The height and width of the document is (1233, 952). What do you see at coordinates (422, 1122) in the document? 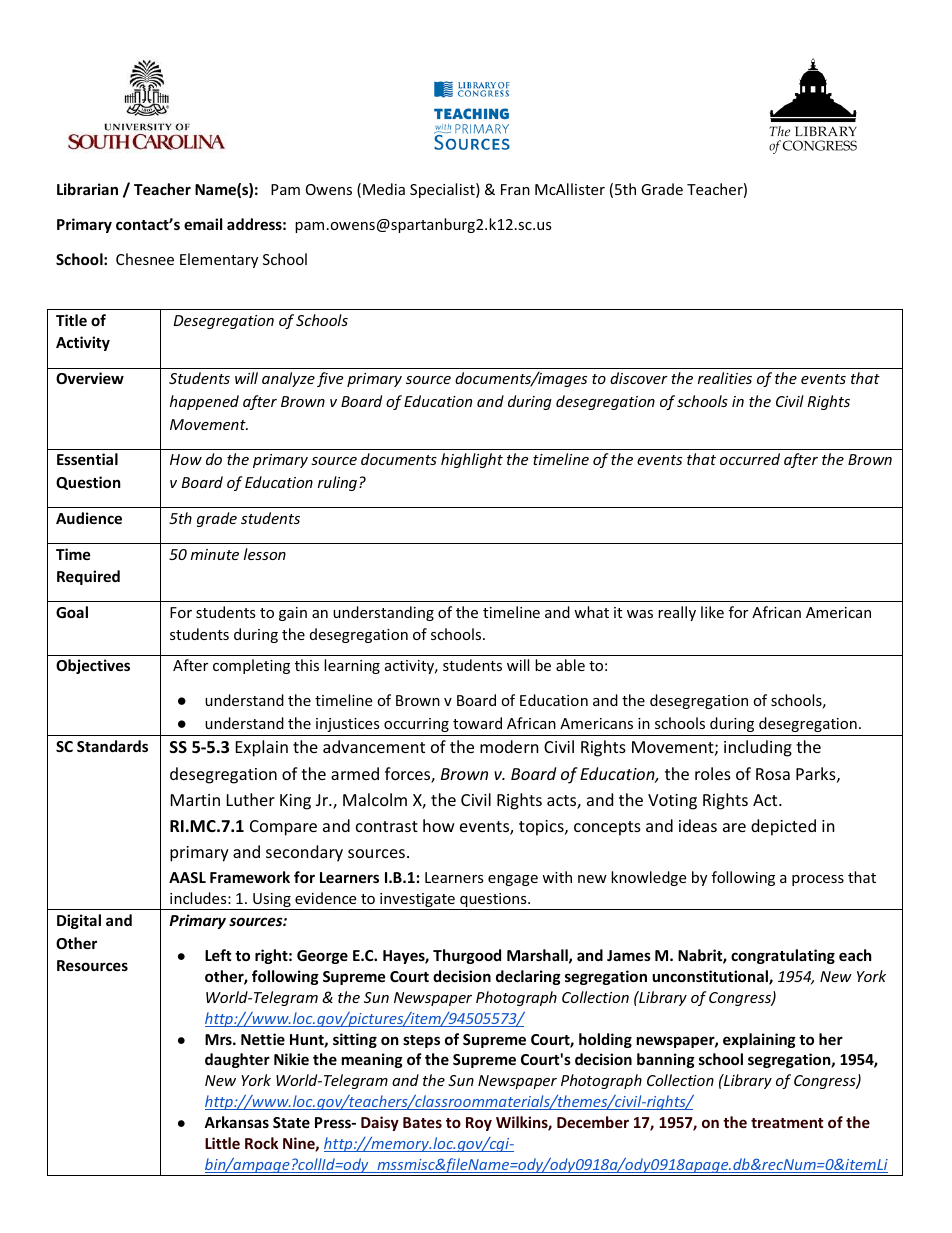
I see `Bates` at bounding box center [422, 1122].
